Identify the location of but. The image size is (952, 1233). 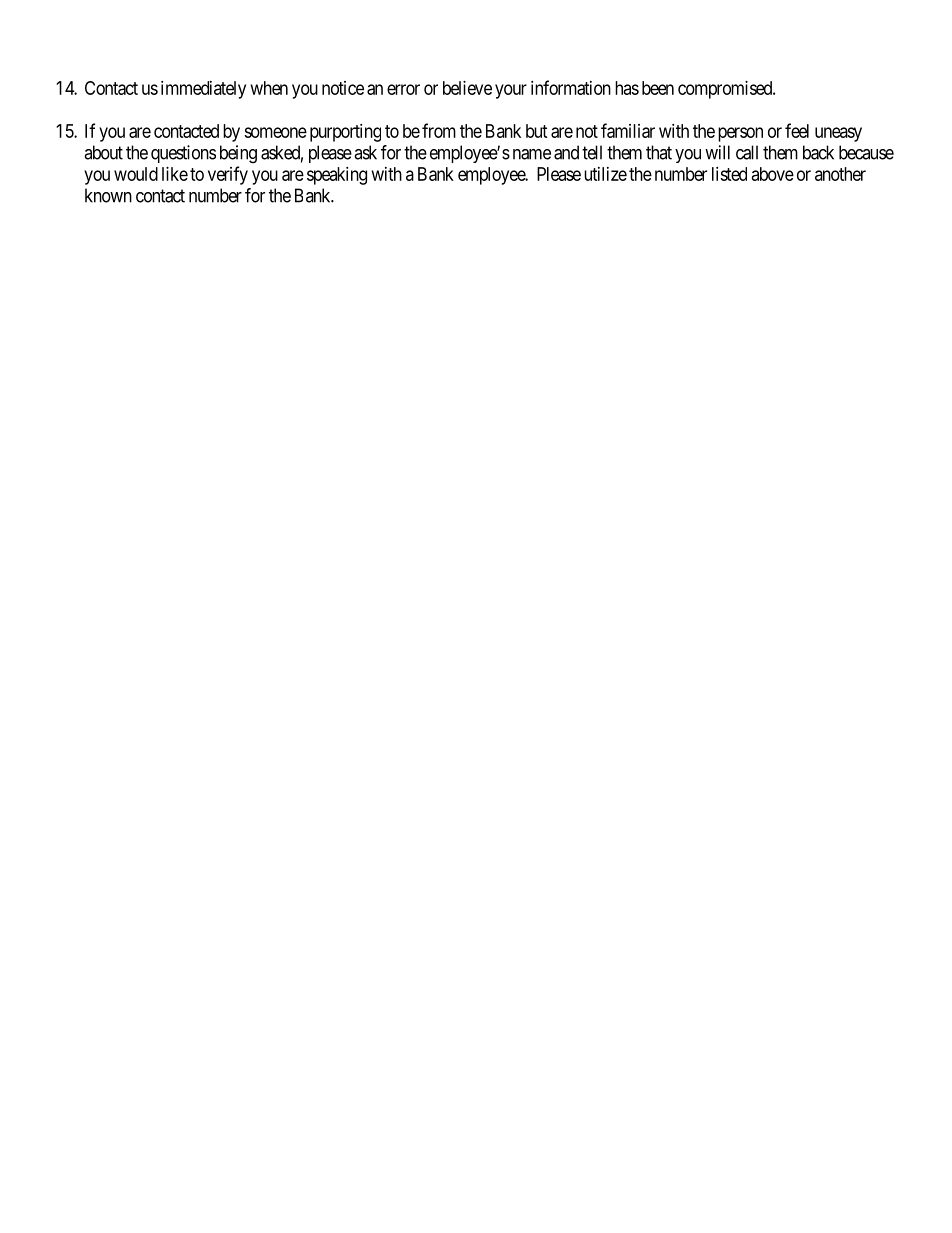
(537, 131).
